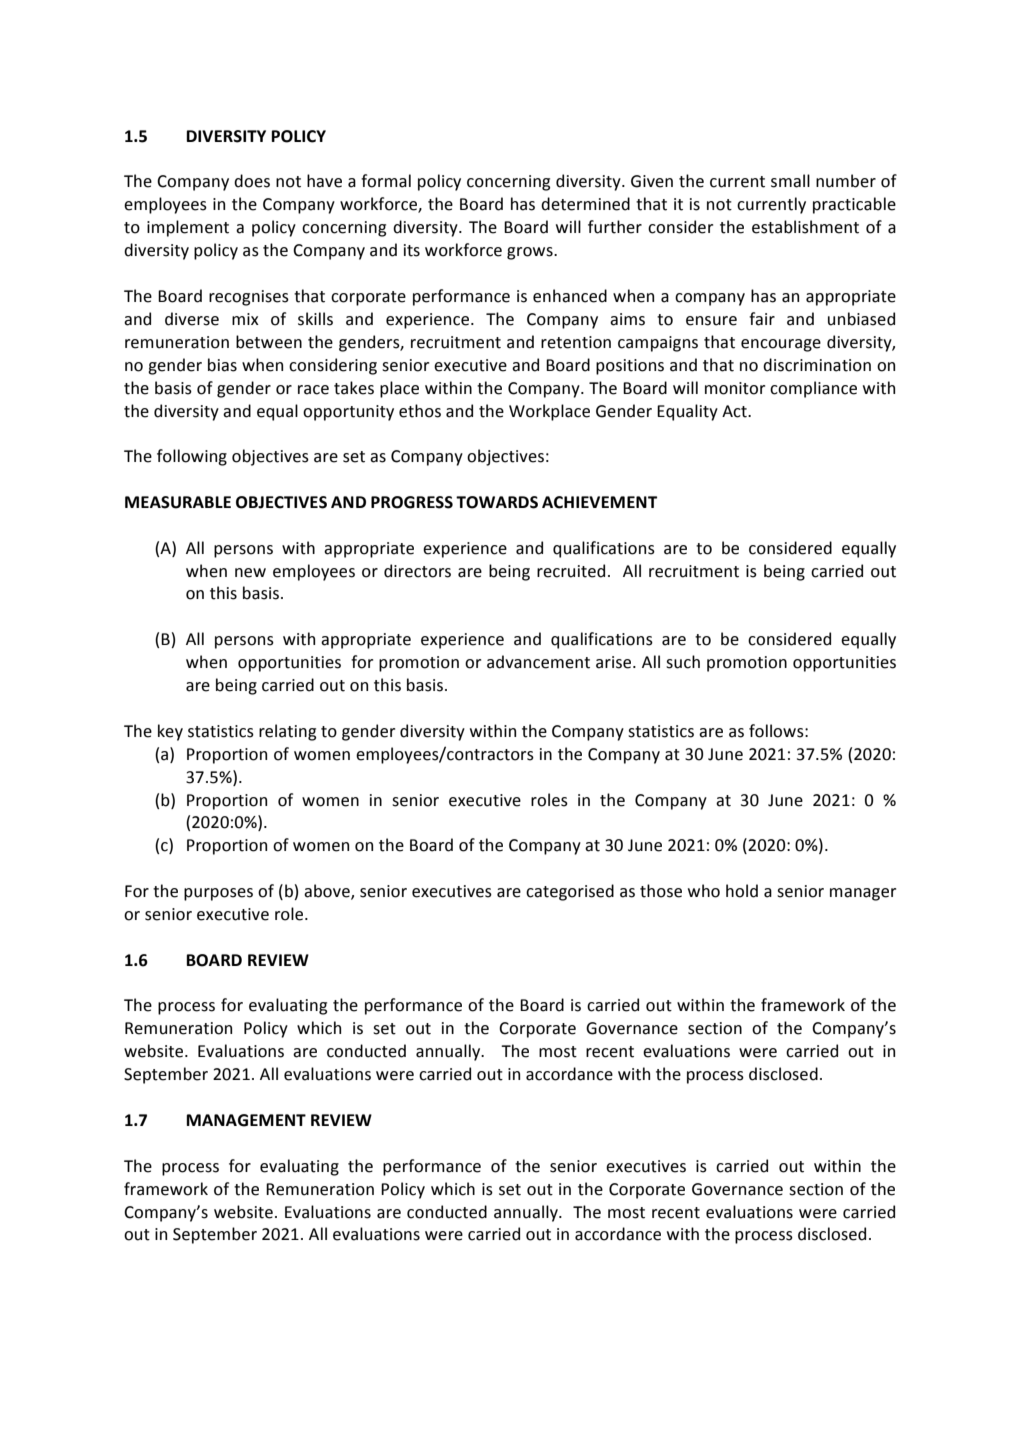 The image size is (1019, 1441). I want to click on grows, so click(531, 253).
